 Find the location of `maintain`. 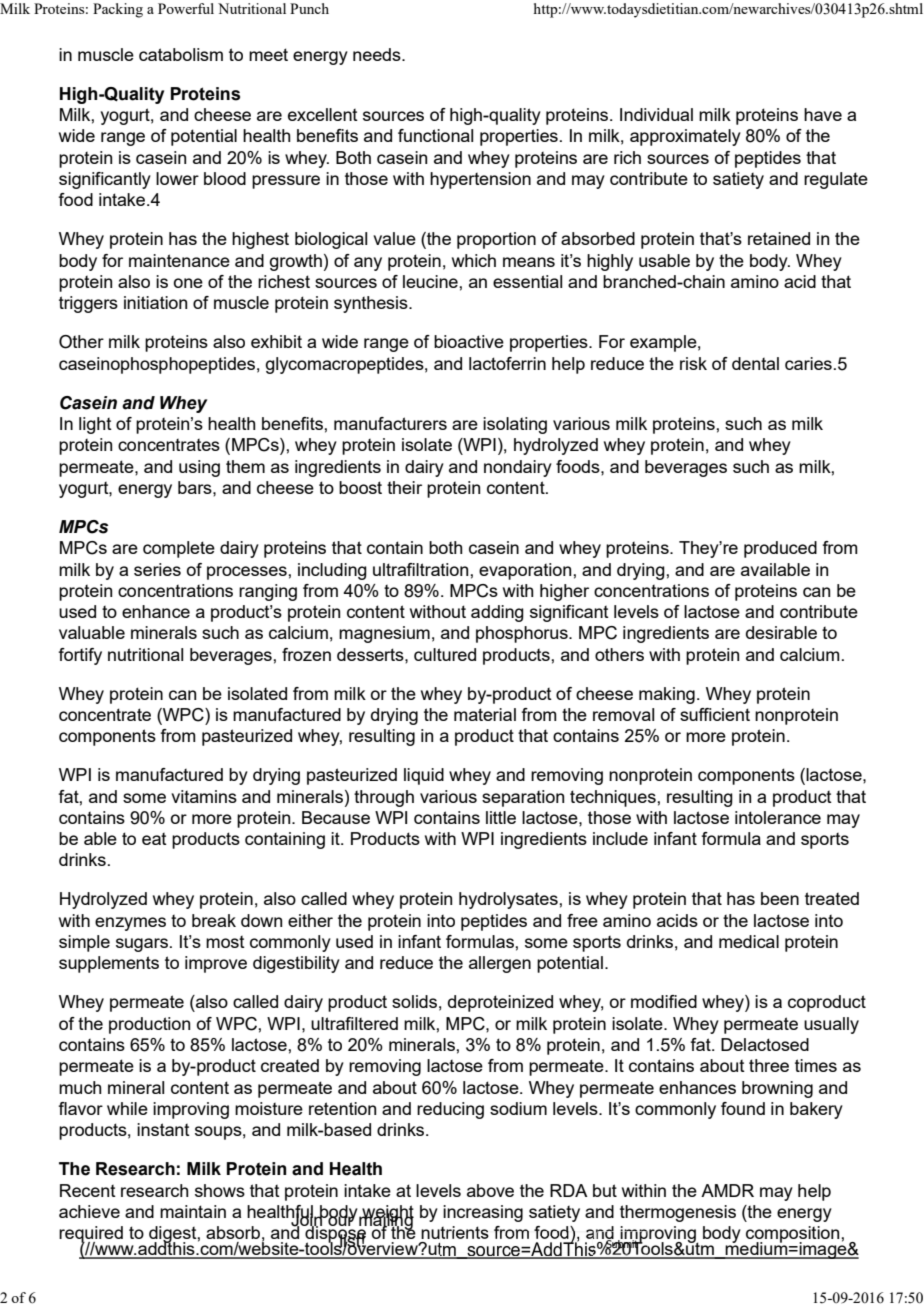

maintain is located at coordinates (193, 1211).
